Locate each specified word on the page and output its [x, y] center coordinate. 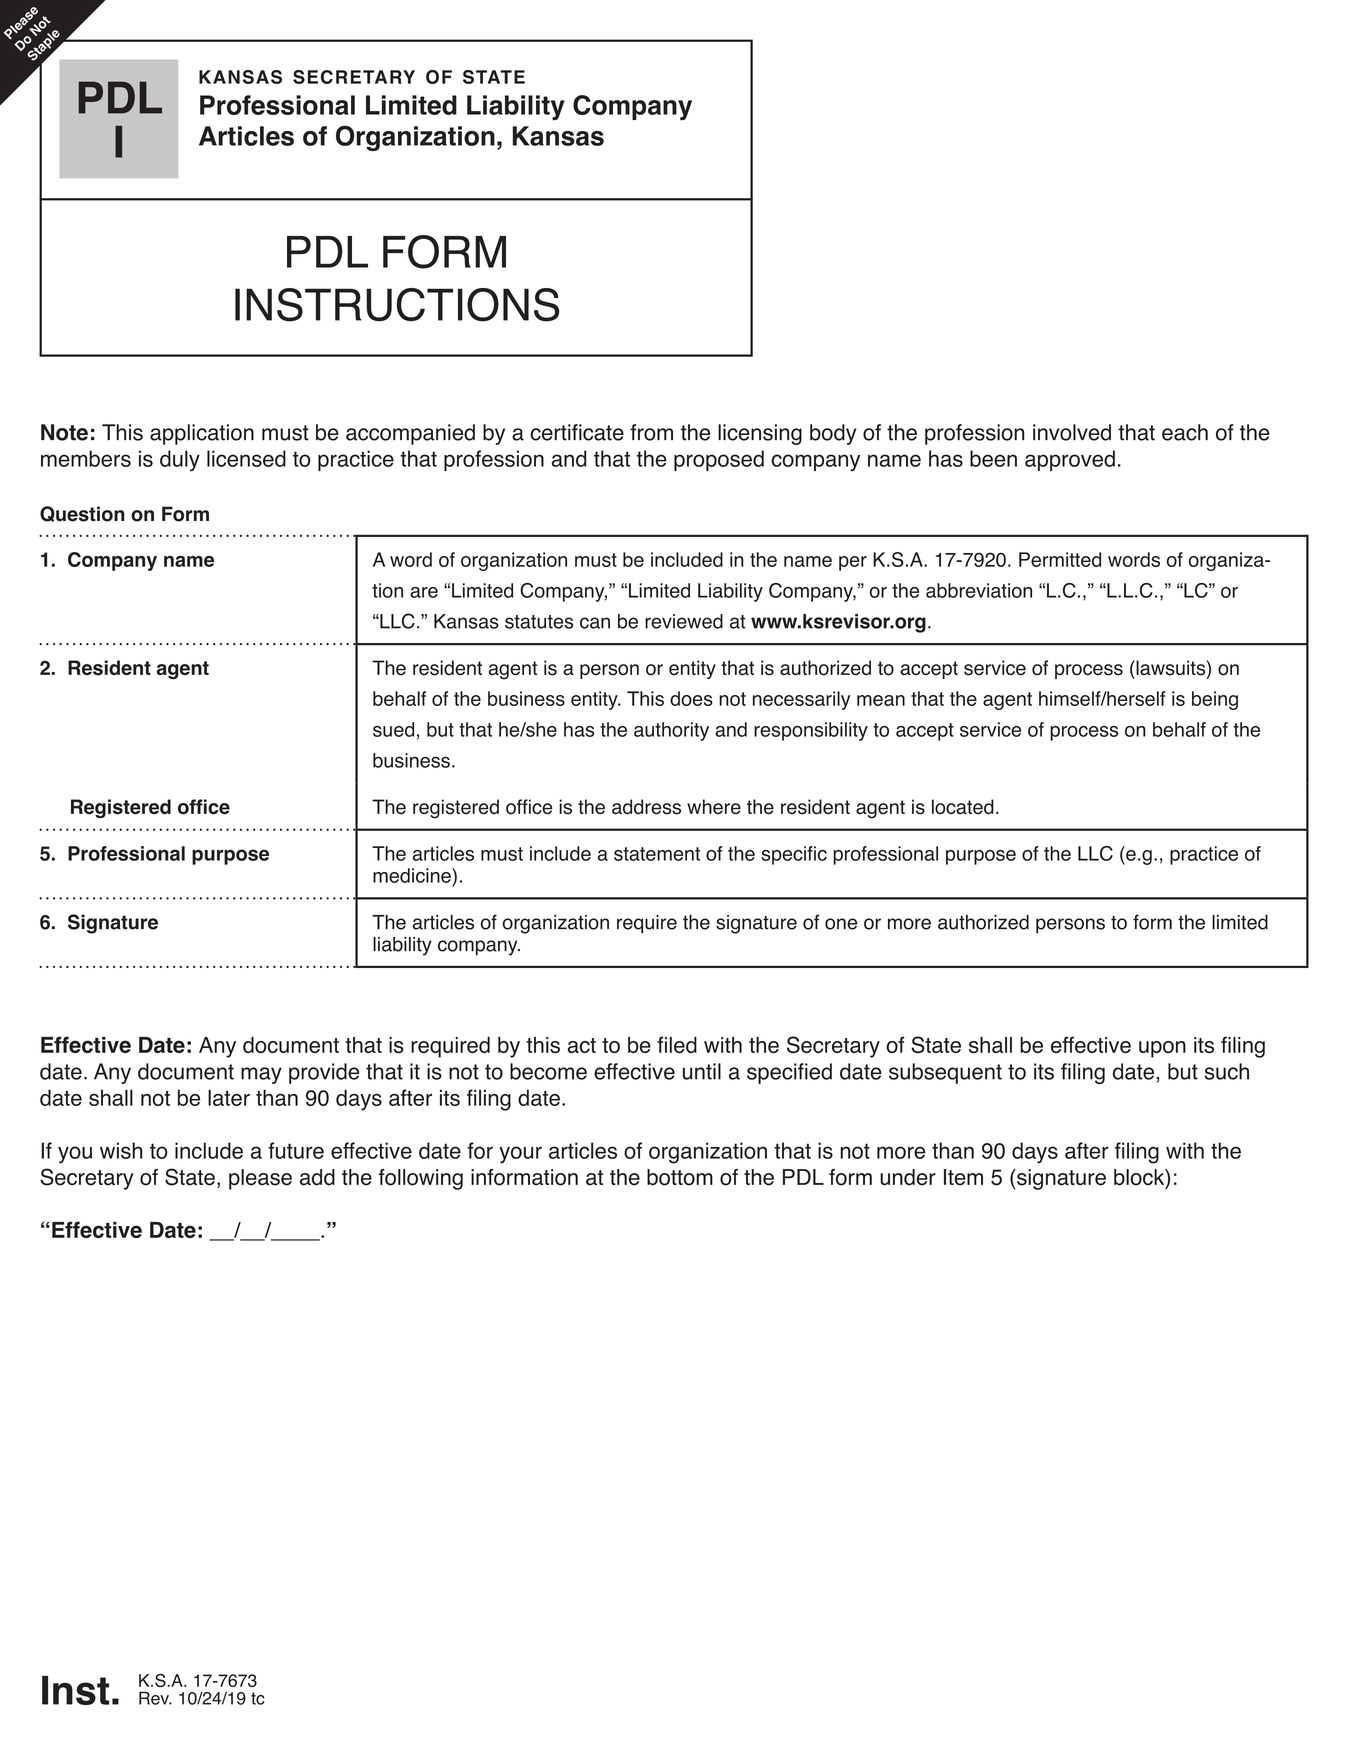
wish [121, 1150]
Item [963, 1177]
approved [1070, 460]
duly [180, 461]
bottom [680, 1177]
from [651, 432]
